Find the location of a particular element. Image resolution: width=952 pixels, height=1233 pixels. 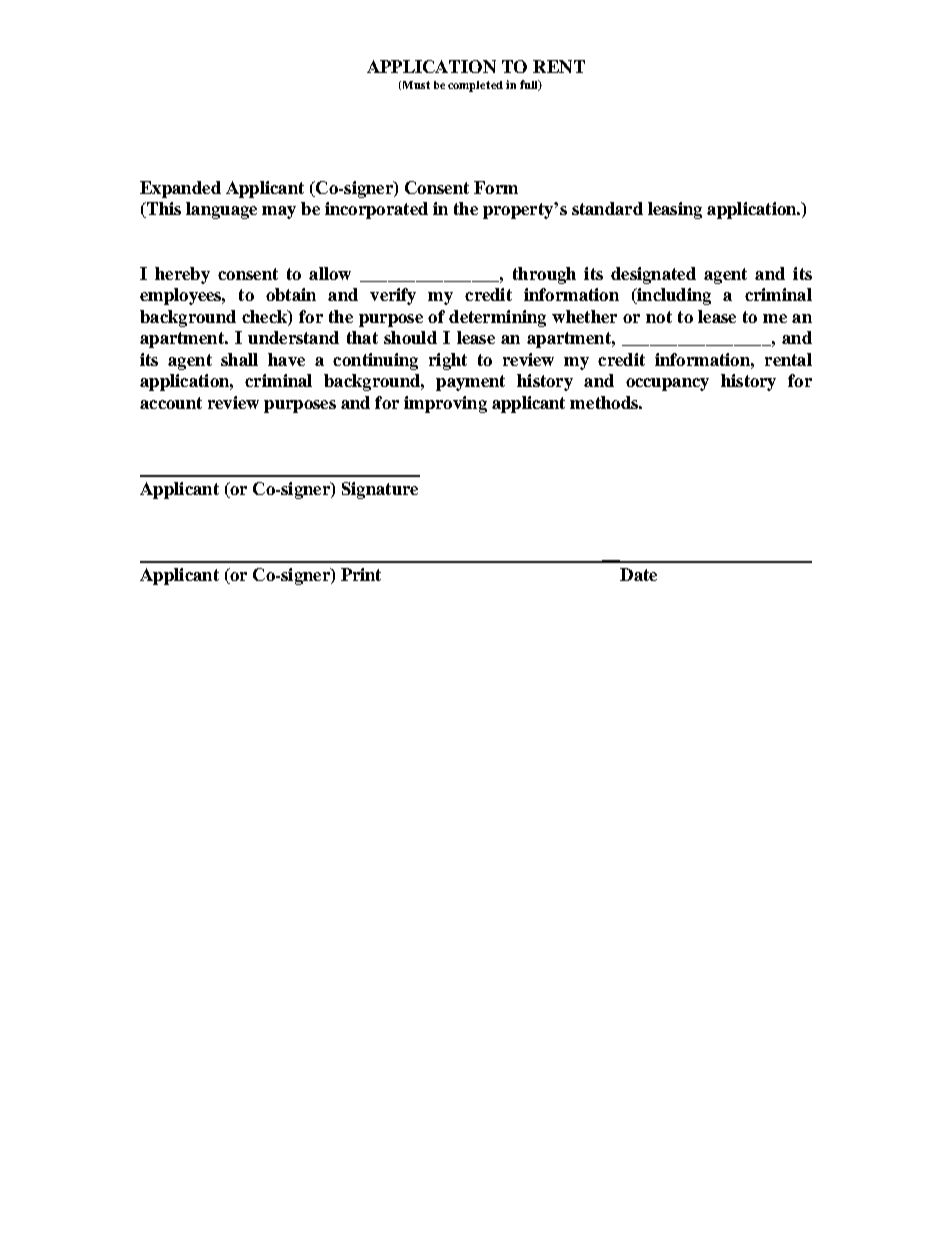

full is located at coordinates (530, 85).
